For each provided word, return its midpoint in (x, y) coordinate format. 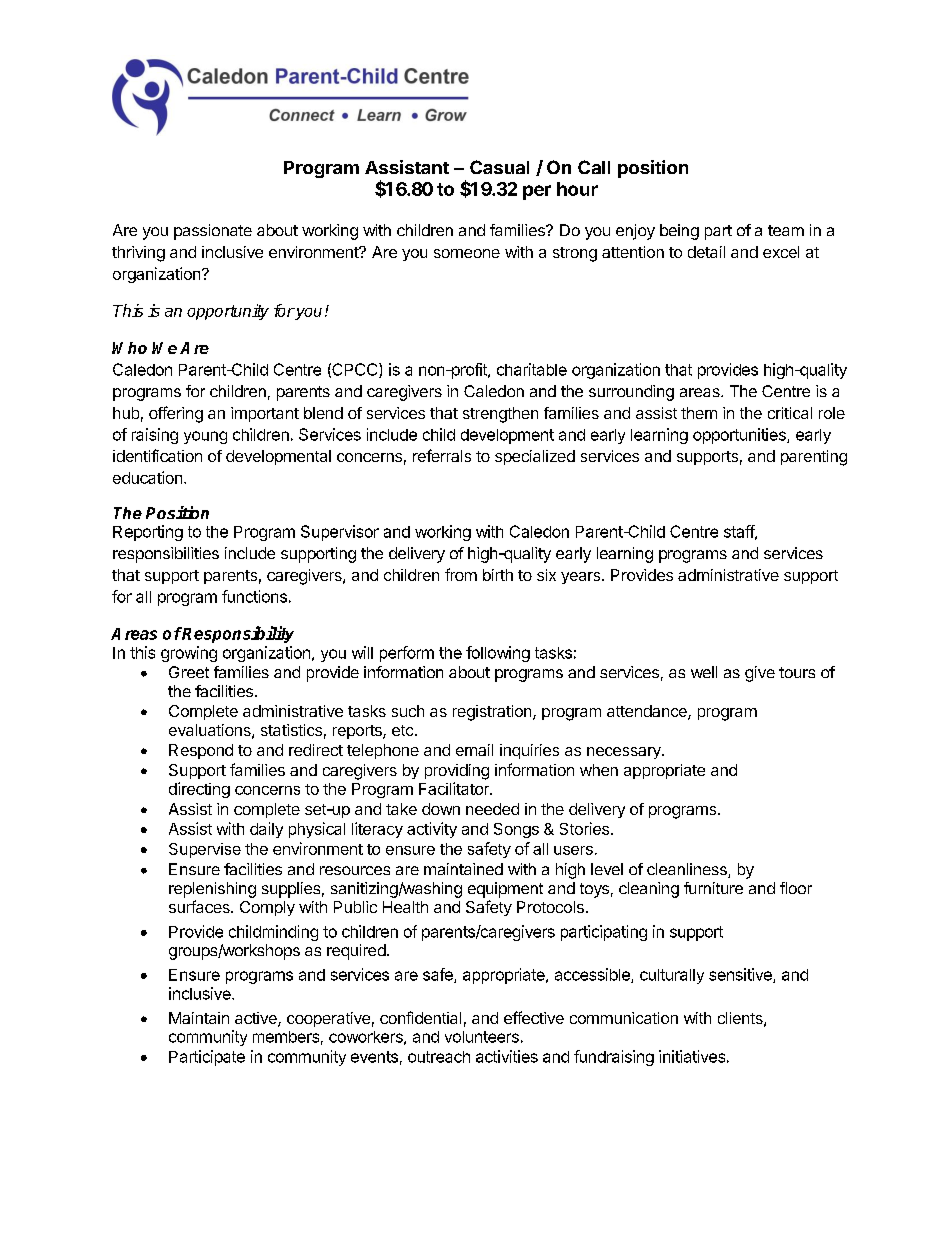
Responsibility (237, 634)
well (704, 672)
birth (498, 575)
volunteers (482, 1037)
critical (790, 413)
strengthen (500, 415)
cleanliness (688, 870)
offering (176, 414)
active (257, 1019)
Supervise (205, 850)
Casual (499, 167)
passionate (213, 232)
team (786, 230)
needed (492, 809)
